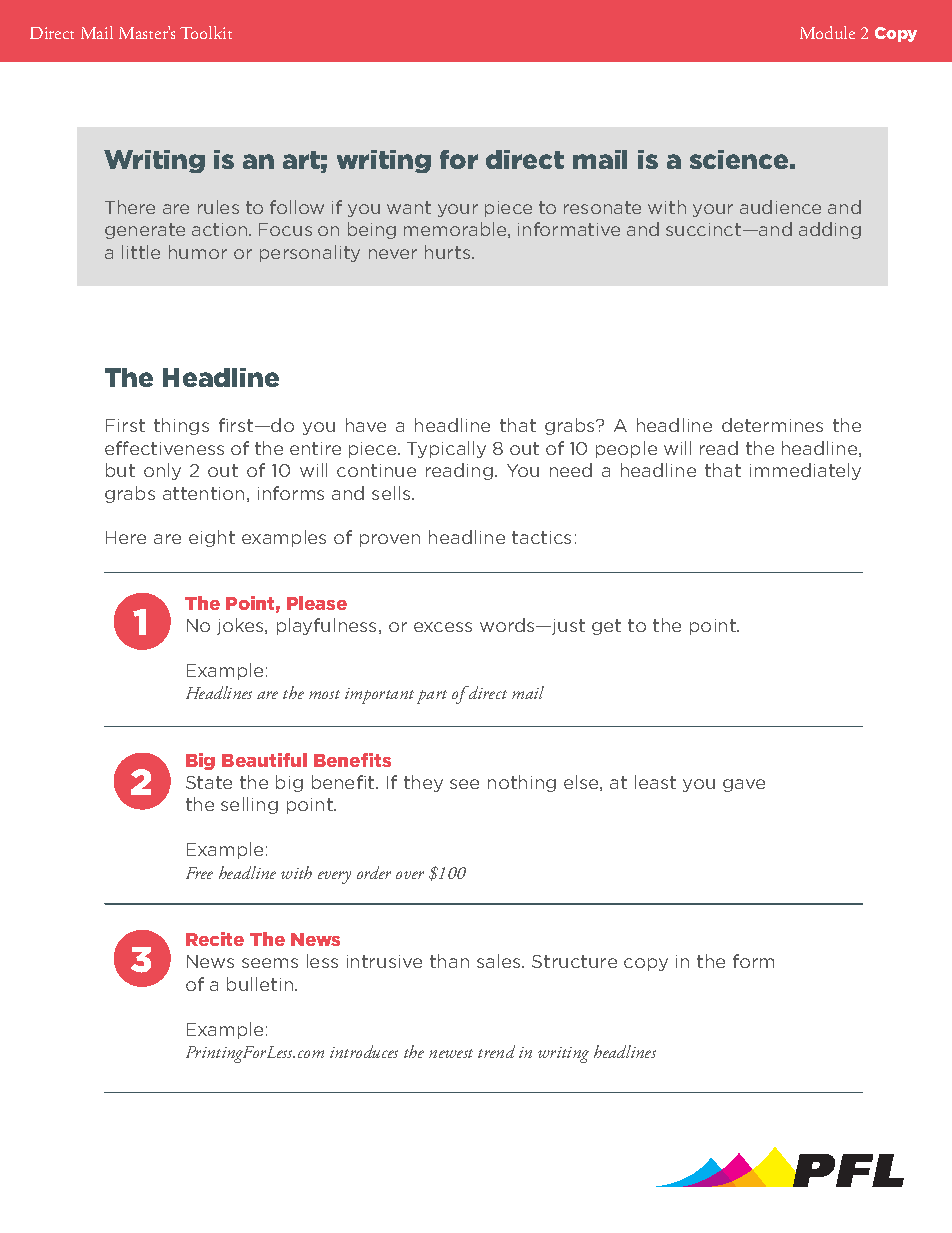 Image resolution: width=952 pixels, height=1233 pixels. What do you see at coordinates (409, 207) in the screenshot?
I see `want` at bounding box center [409, 207].
